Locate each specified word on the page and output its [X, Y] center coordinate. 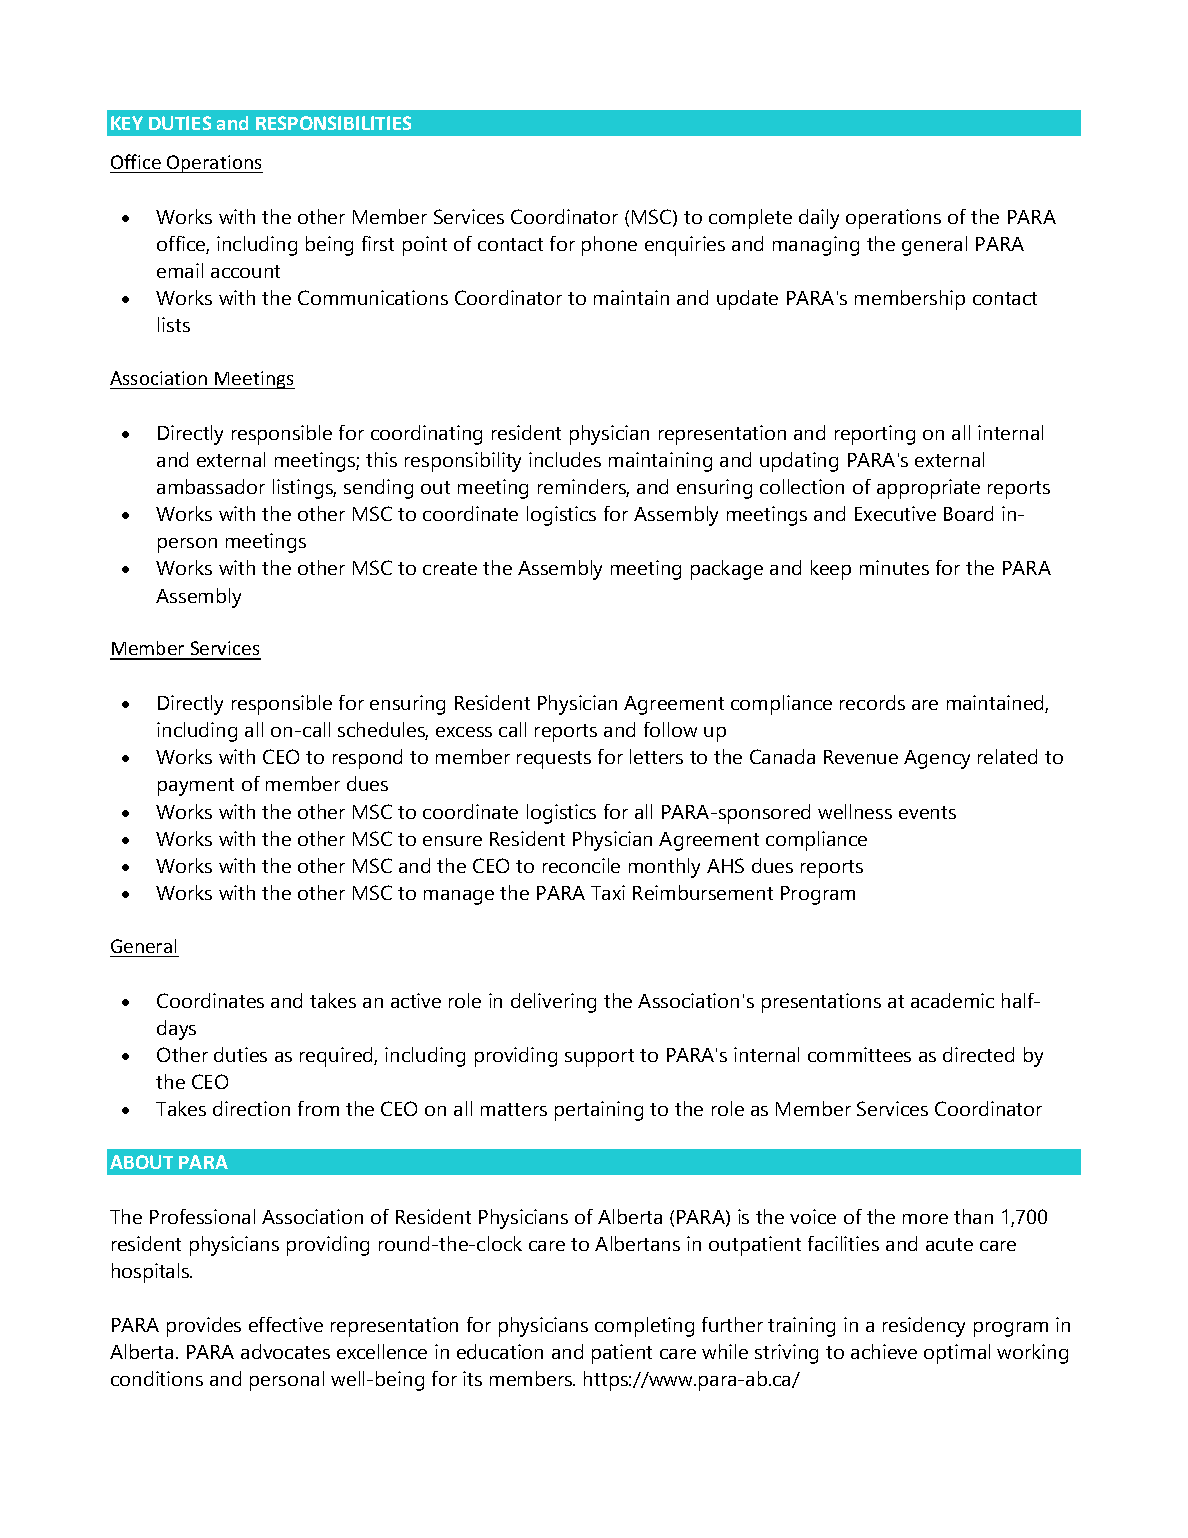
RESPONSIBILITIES [333, 123]
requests [554, 760]
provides [204, 1327]
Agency [937, 759]
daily [819, 219]
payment [196, 787]
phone [609, 246]
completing [644, 1327]
